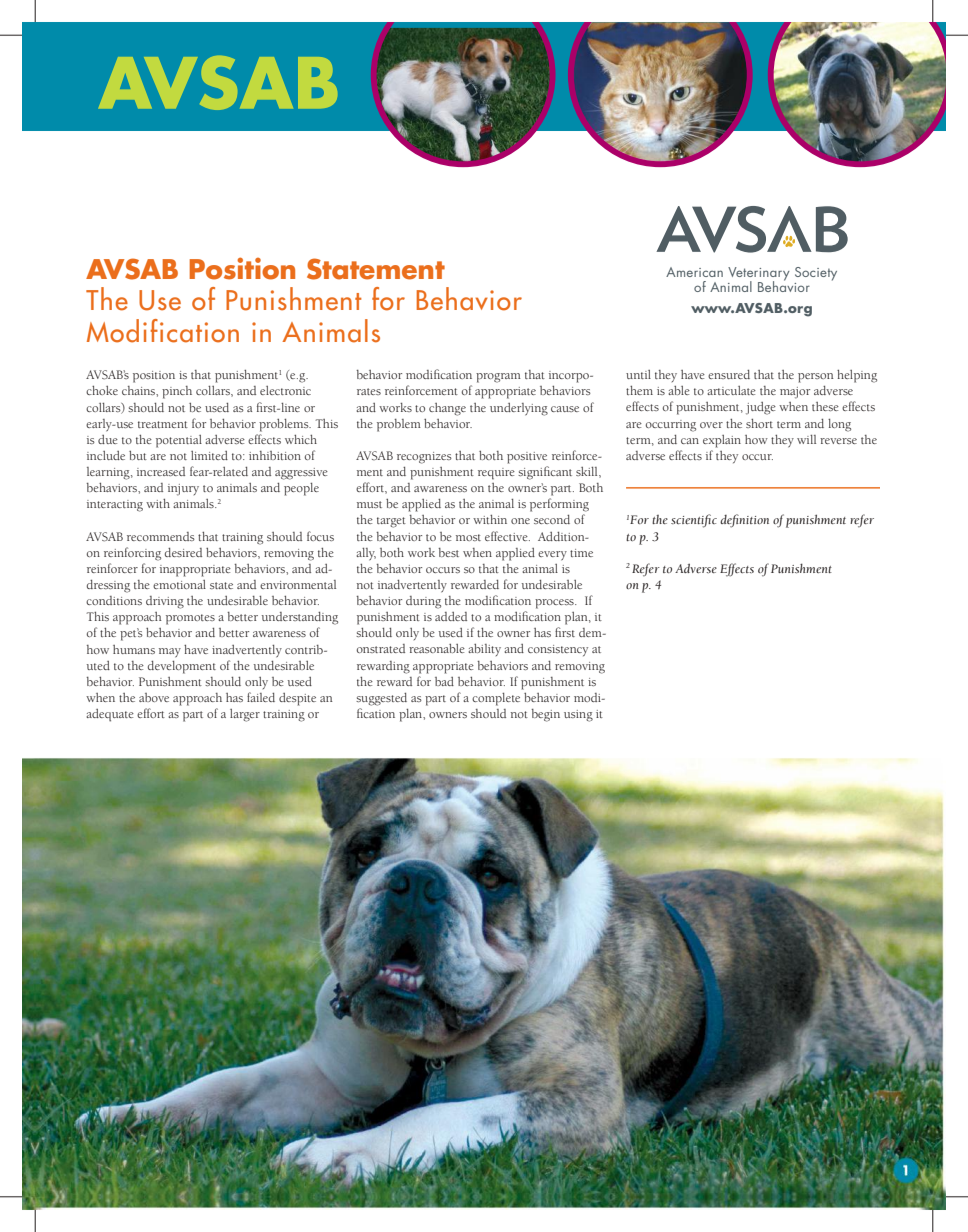  I want to click on complete, so click(496, 699).
